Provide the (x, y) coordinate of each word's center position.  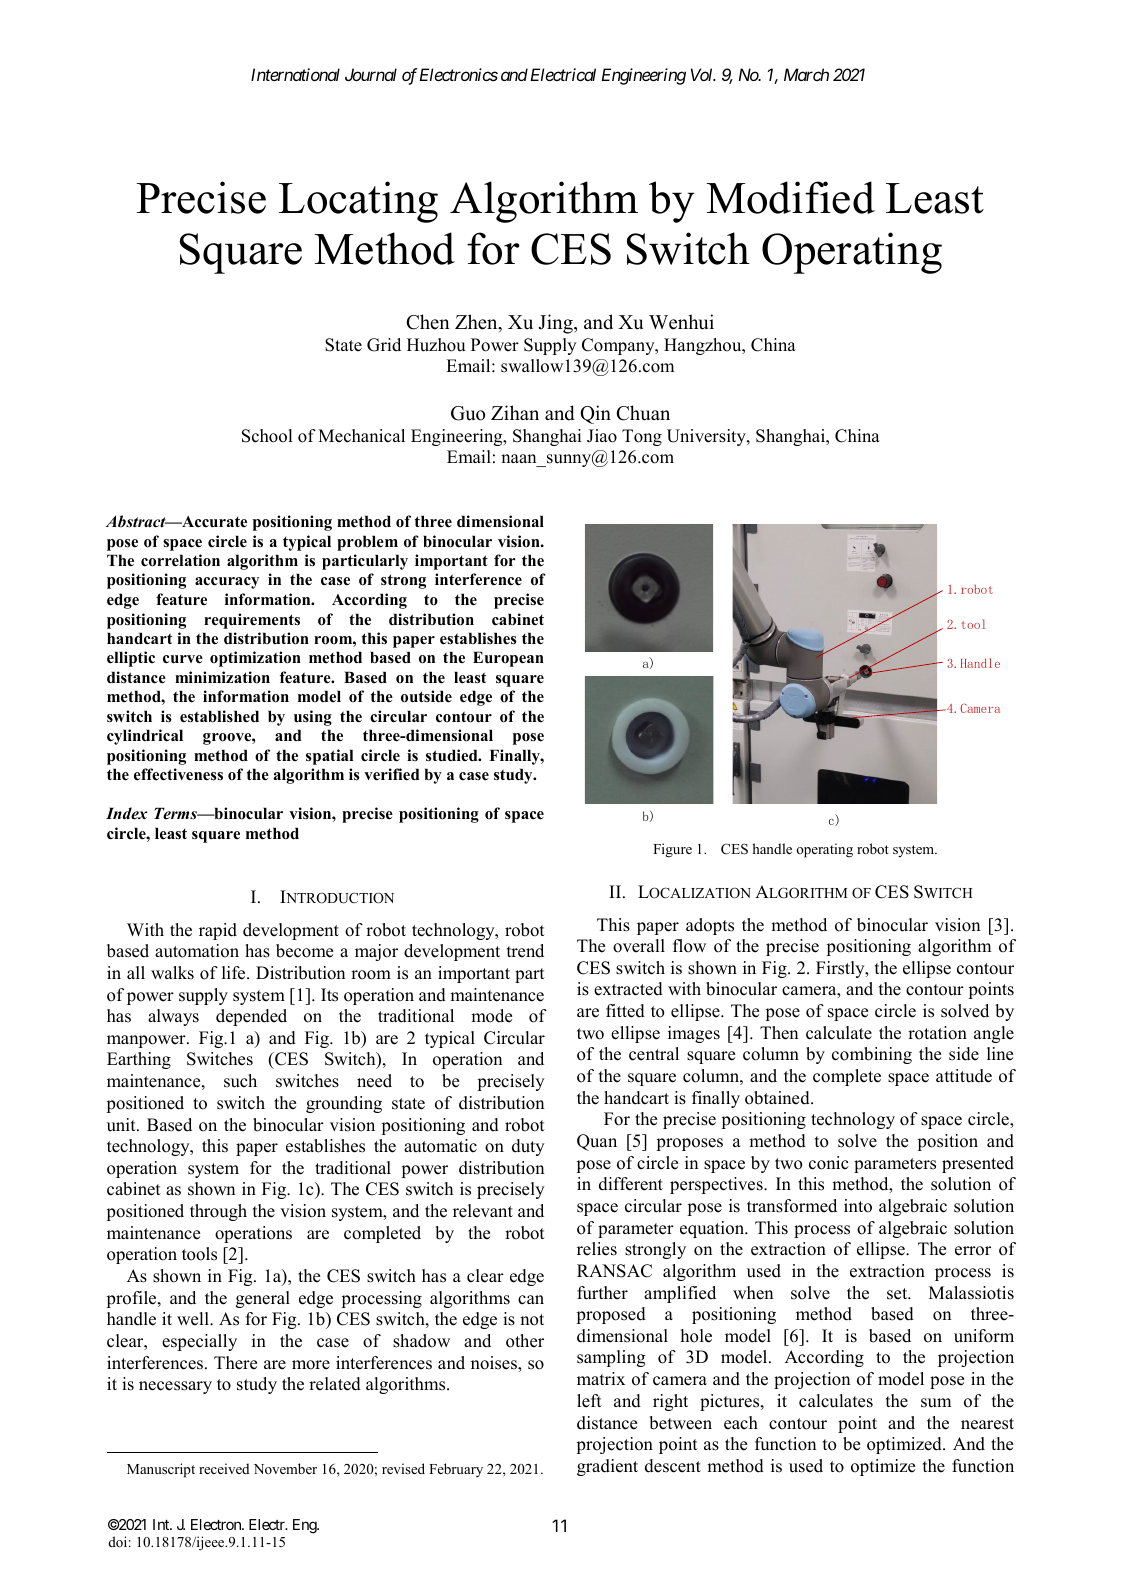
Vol (703, 74)
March (806, 74)
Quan (597, 1142)
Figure (672, 850)
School (267, 436)
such (240, 1081)
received (224, 1468)
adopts (710, 926)
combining (872, 1055)
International (295, 74)
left (589, 1401)
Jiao (602, 436)
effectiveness (178, 774)
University (707, 437)
